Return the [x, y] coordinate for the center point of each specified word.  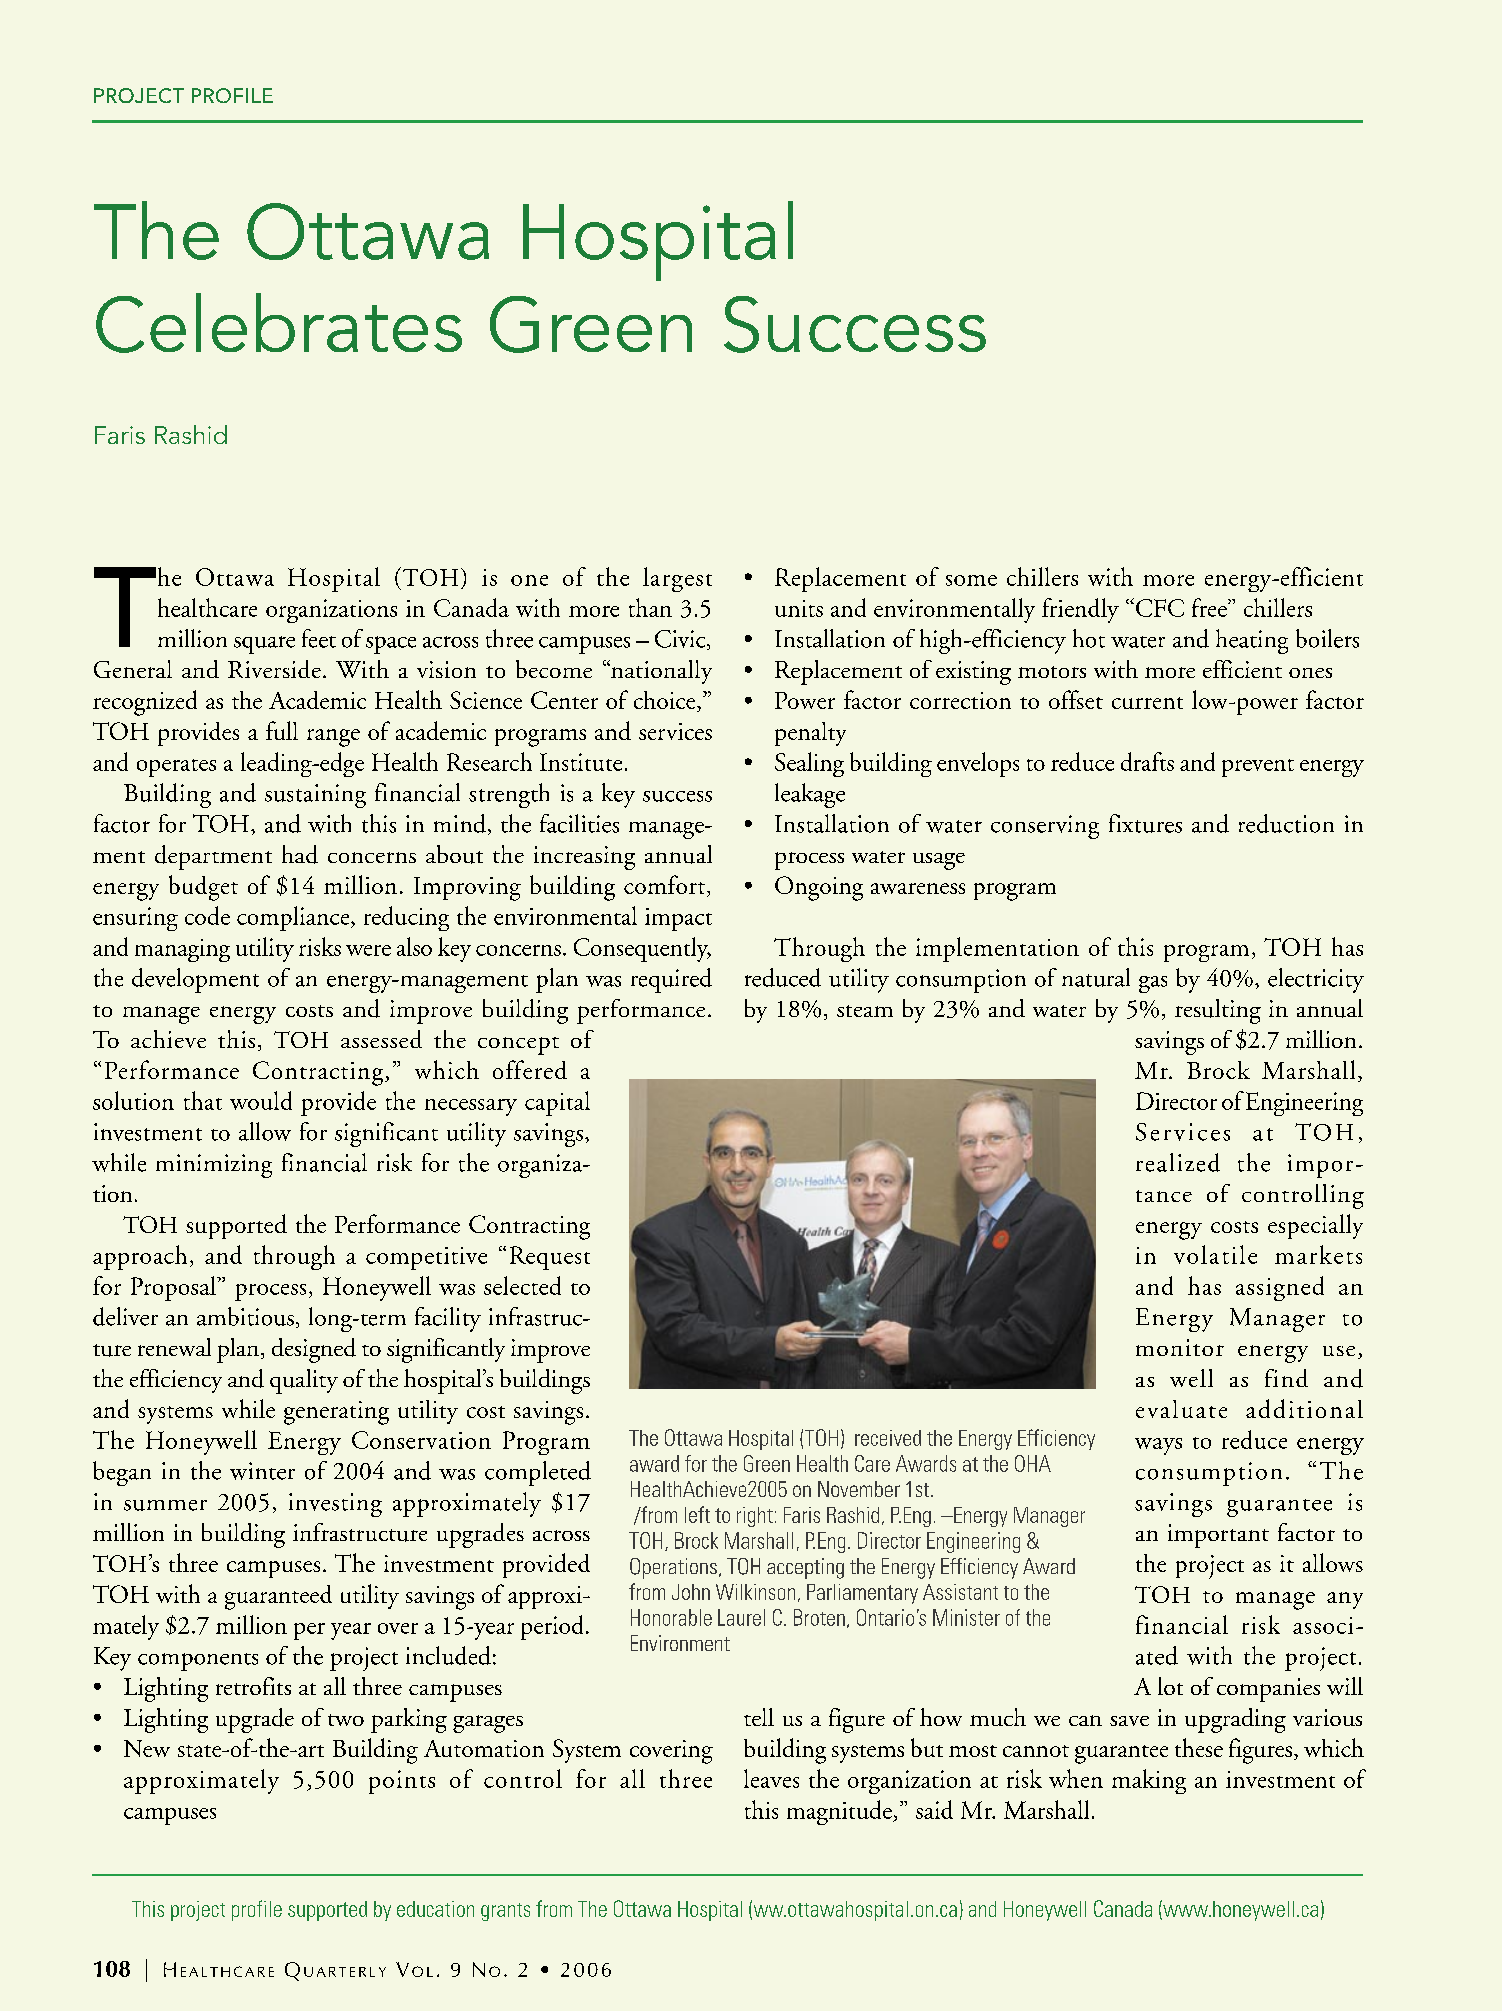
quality [304, 1381]
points [402, 1782]
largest [677, 579]
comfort [666, 886]
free [1210, 607]
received [888, 1438]
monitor [1180, 1347]
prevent [1258, 768]
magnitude [840, 1812]
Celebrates [279, 323]
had [300, 854]
